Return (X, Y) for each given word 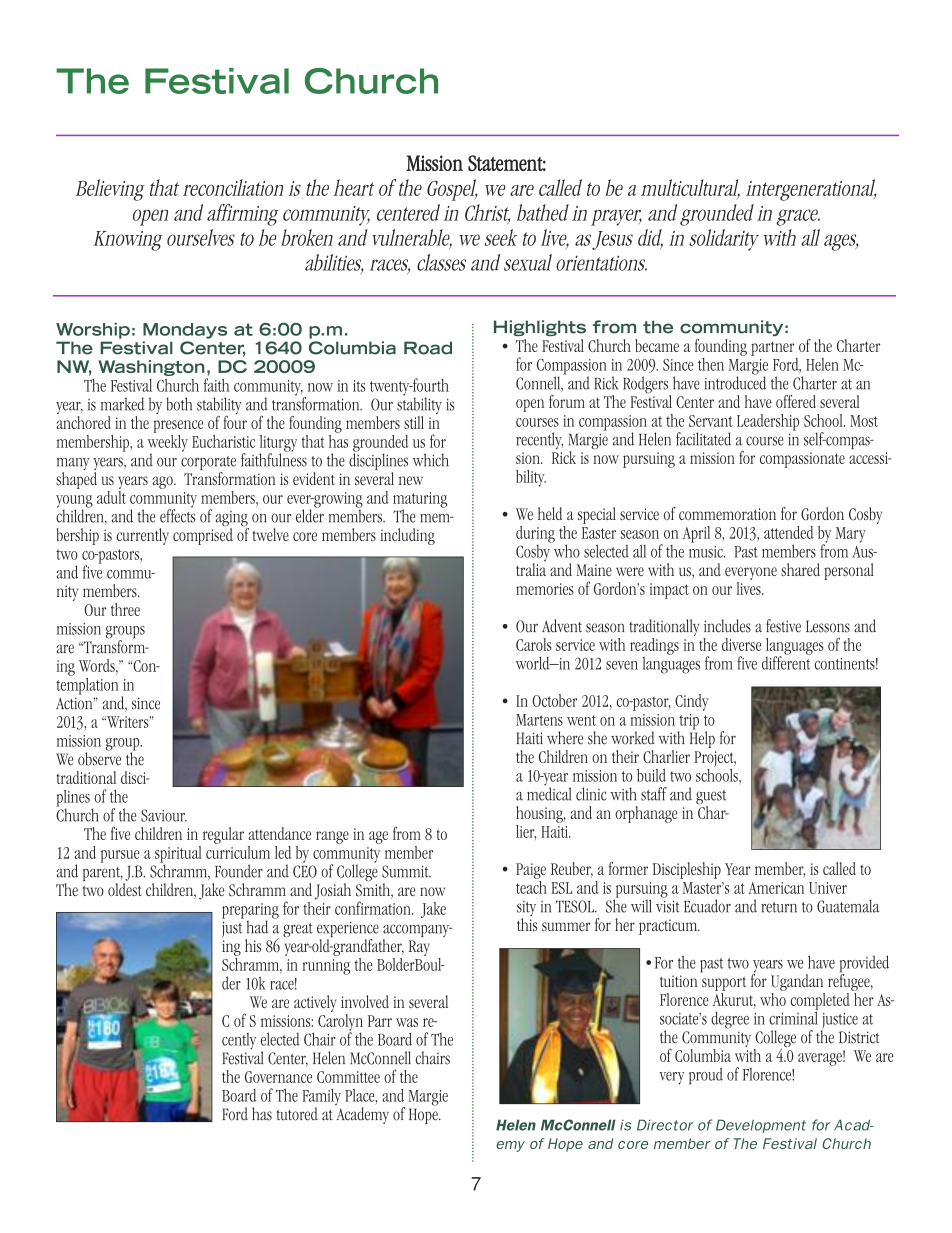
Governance (278, 1077)
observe (99, 758)
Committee (348, 1077)
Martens (539, 720)
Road (428, 348)
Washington (151, 368)
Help (702, 738)
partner (772, 348)
